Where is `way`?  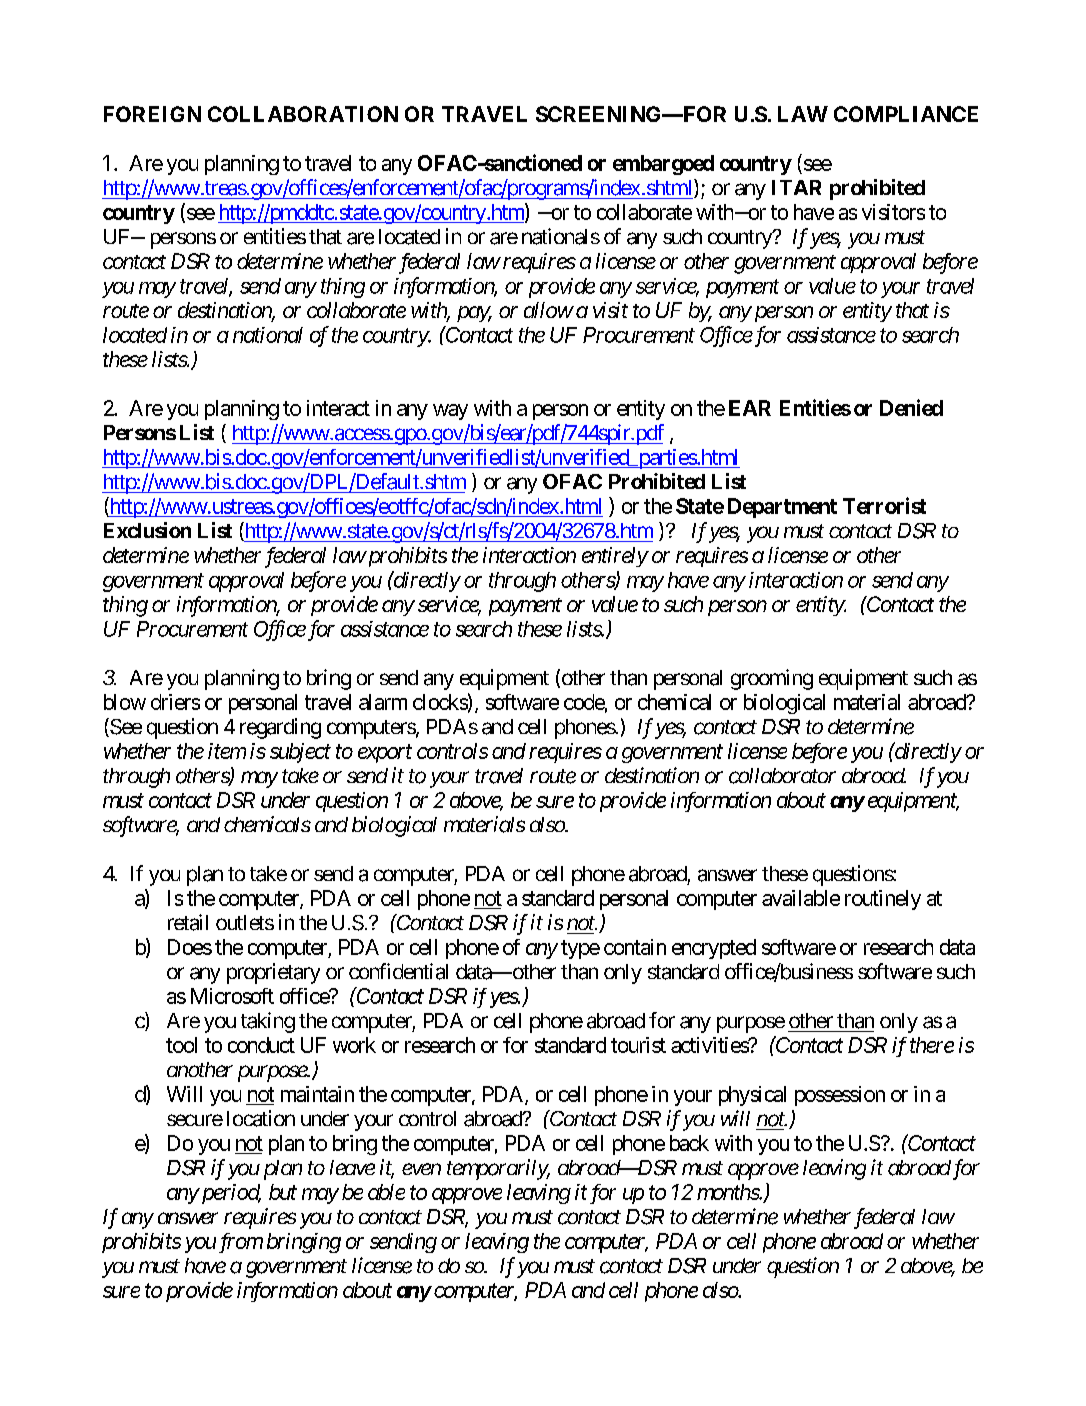 way is located at coordinates (450, 412).
